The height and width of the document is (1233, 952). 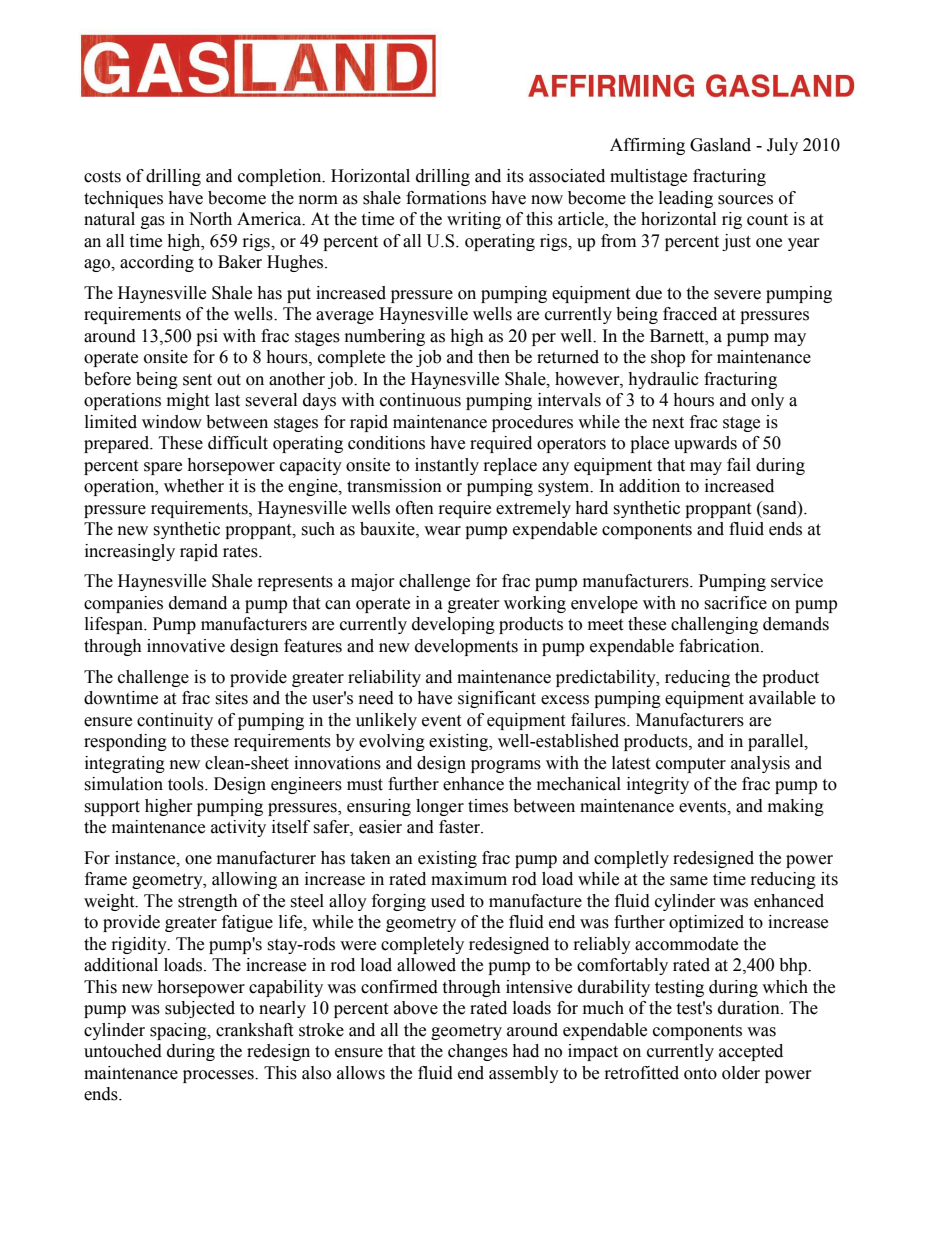 I want to click on spare, so click(x=163, y=468).
